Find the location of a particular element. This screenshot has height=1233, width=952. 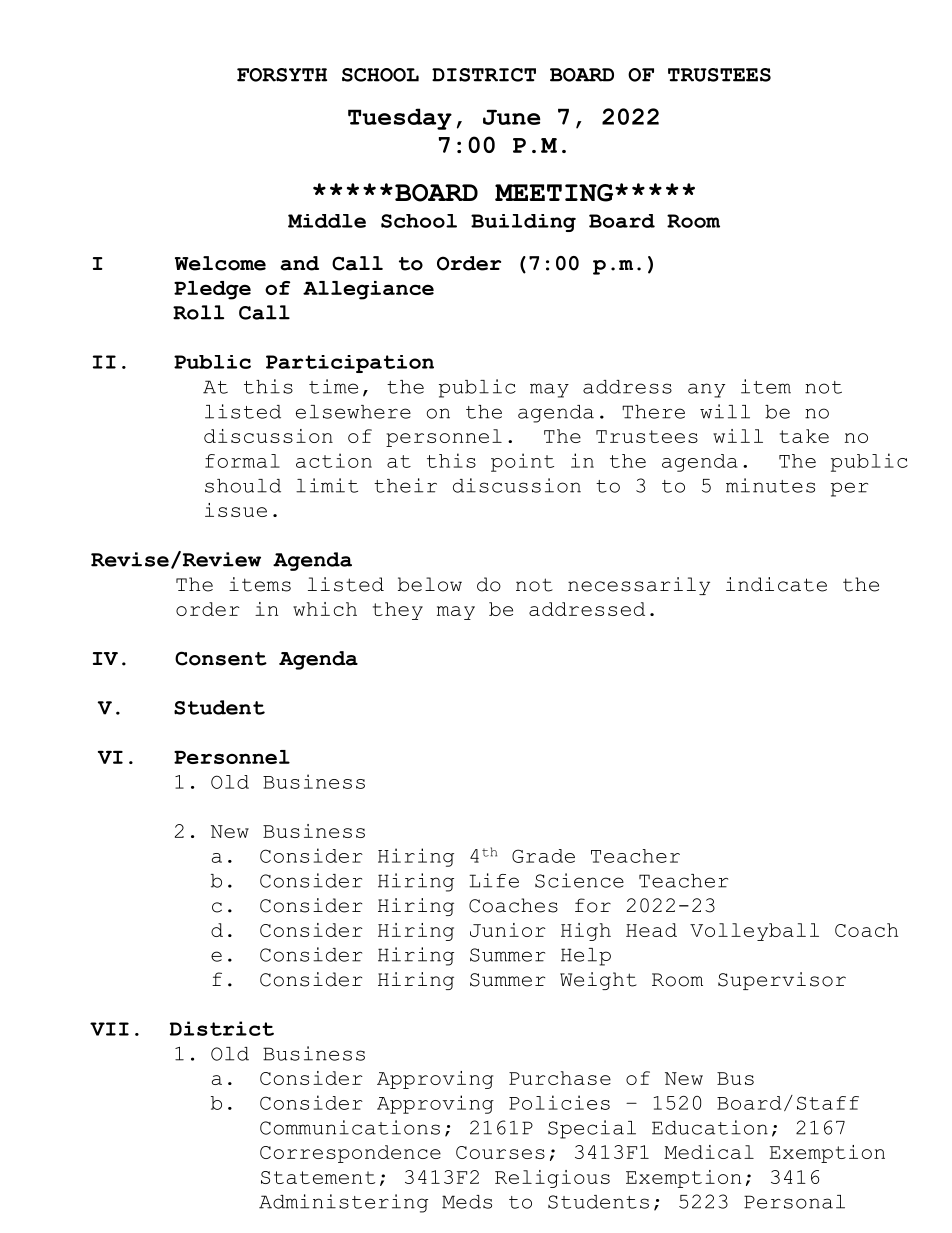

Consent is located at coordinates (221, 658).
